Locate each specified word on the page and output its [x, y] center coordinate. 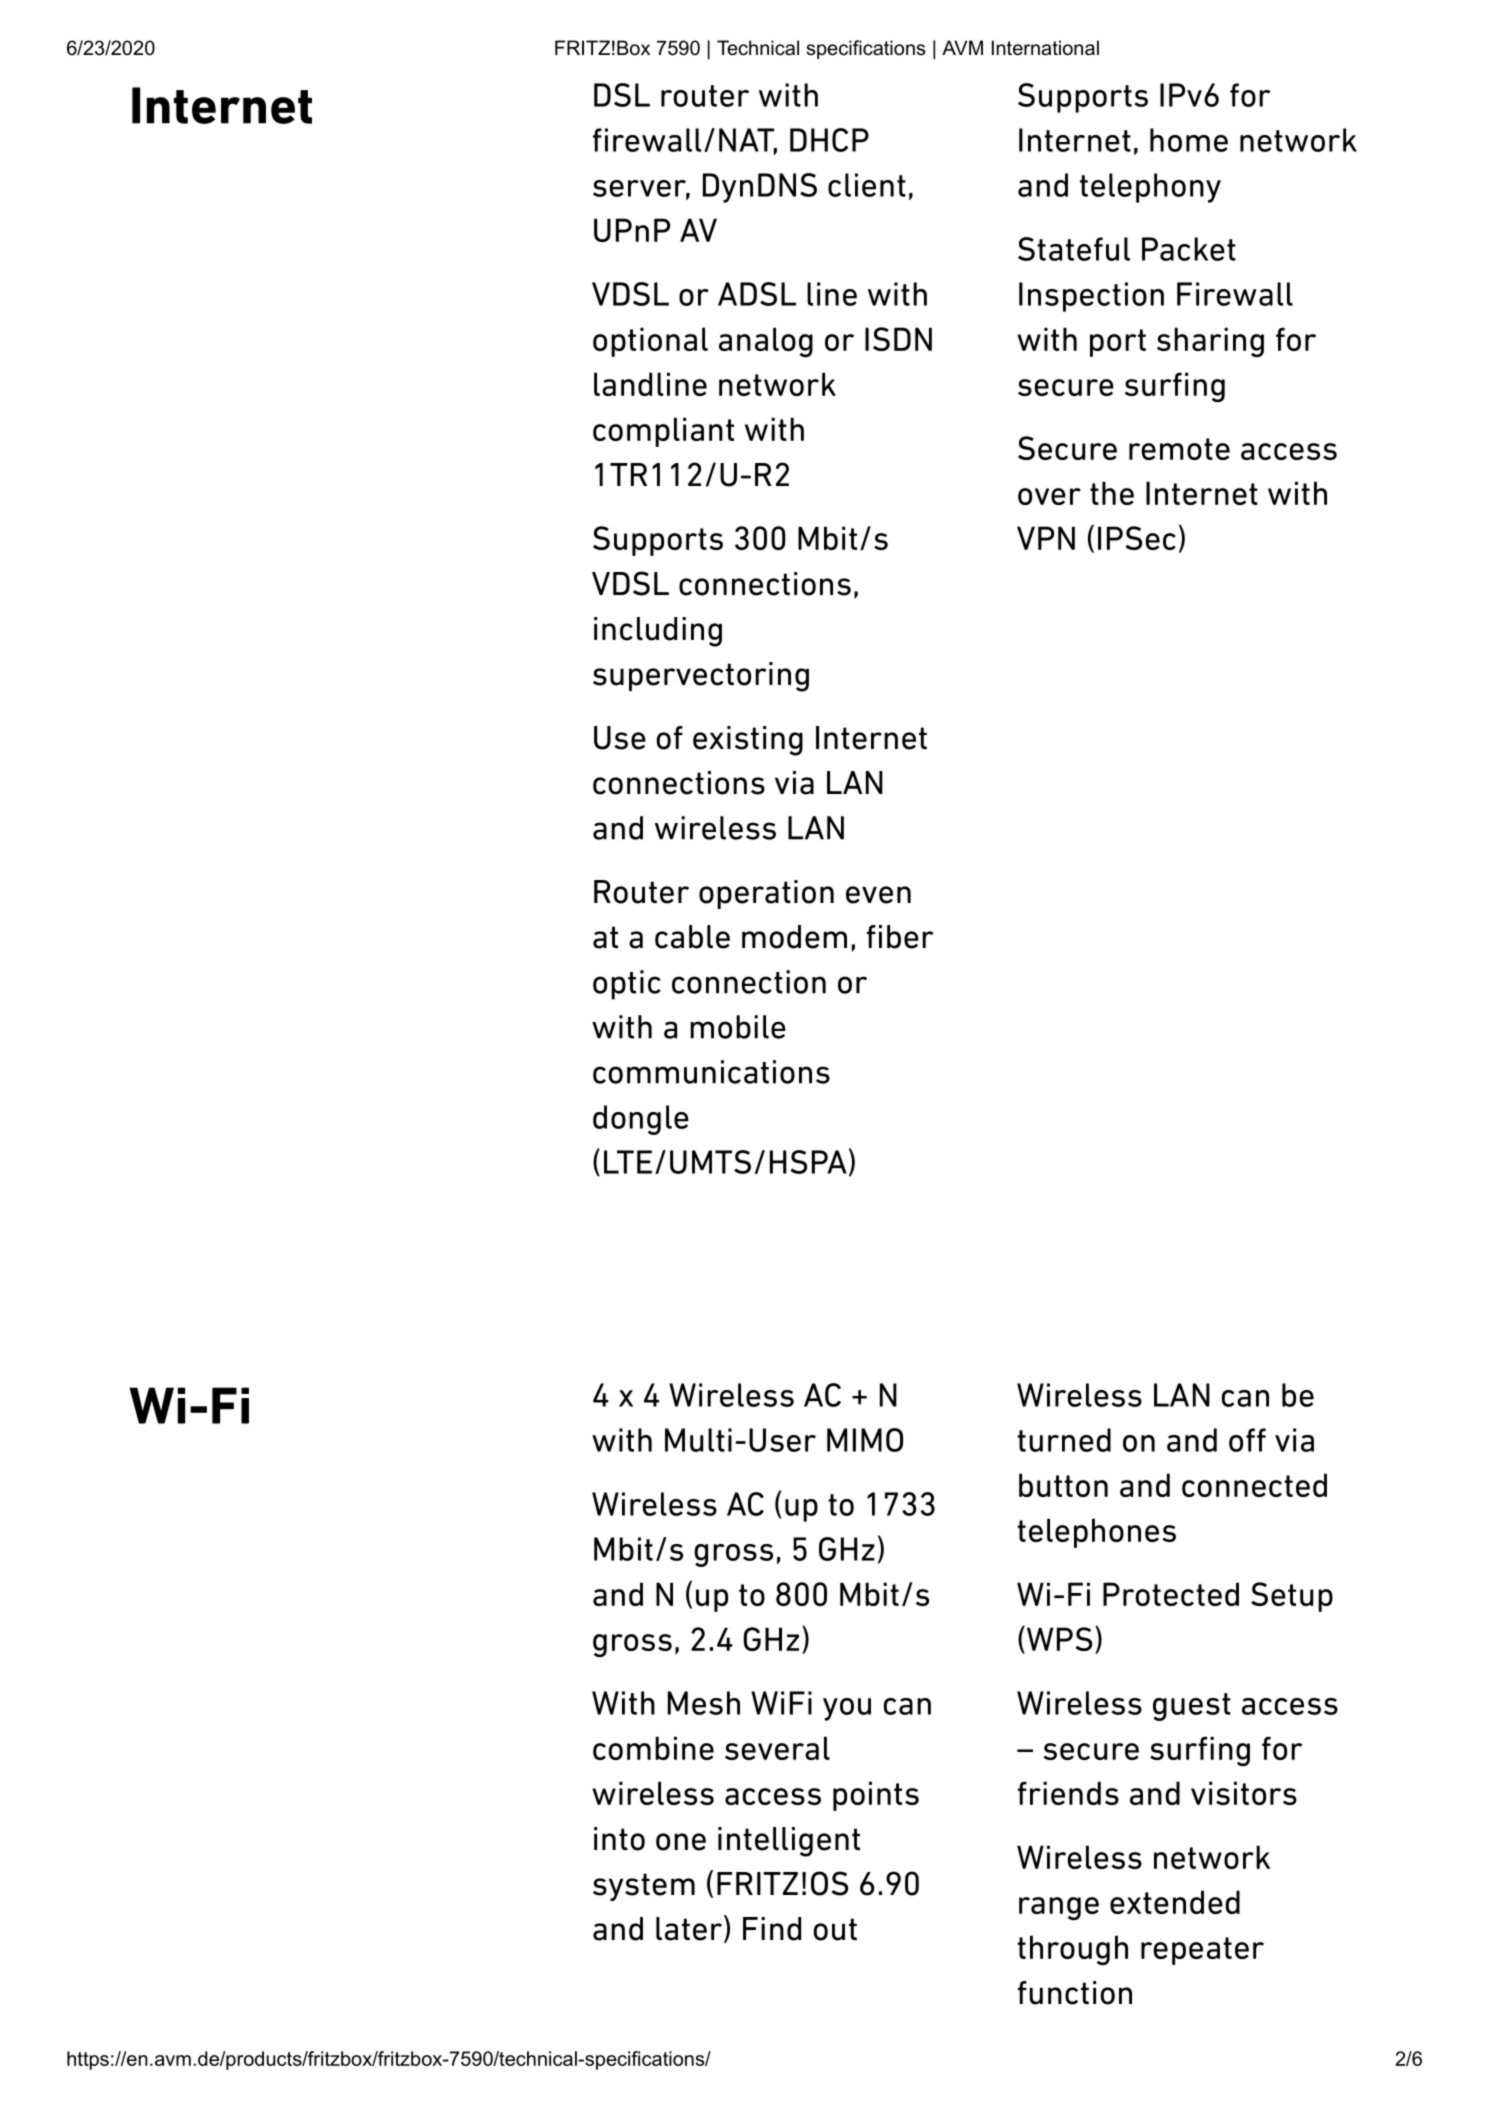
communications [711, 1072]
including [658, 632]
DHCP [829, 140]
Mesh [704, 1703]
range [1059, 1908]
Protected [1171, 1594]
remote [1179, 449]
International [1045, 48]
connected [1254, 1485]
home [1189, 140]
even [878, 895]
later [690, 1929]
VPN [1046, 538]
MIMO [865, 1440]
